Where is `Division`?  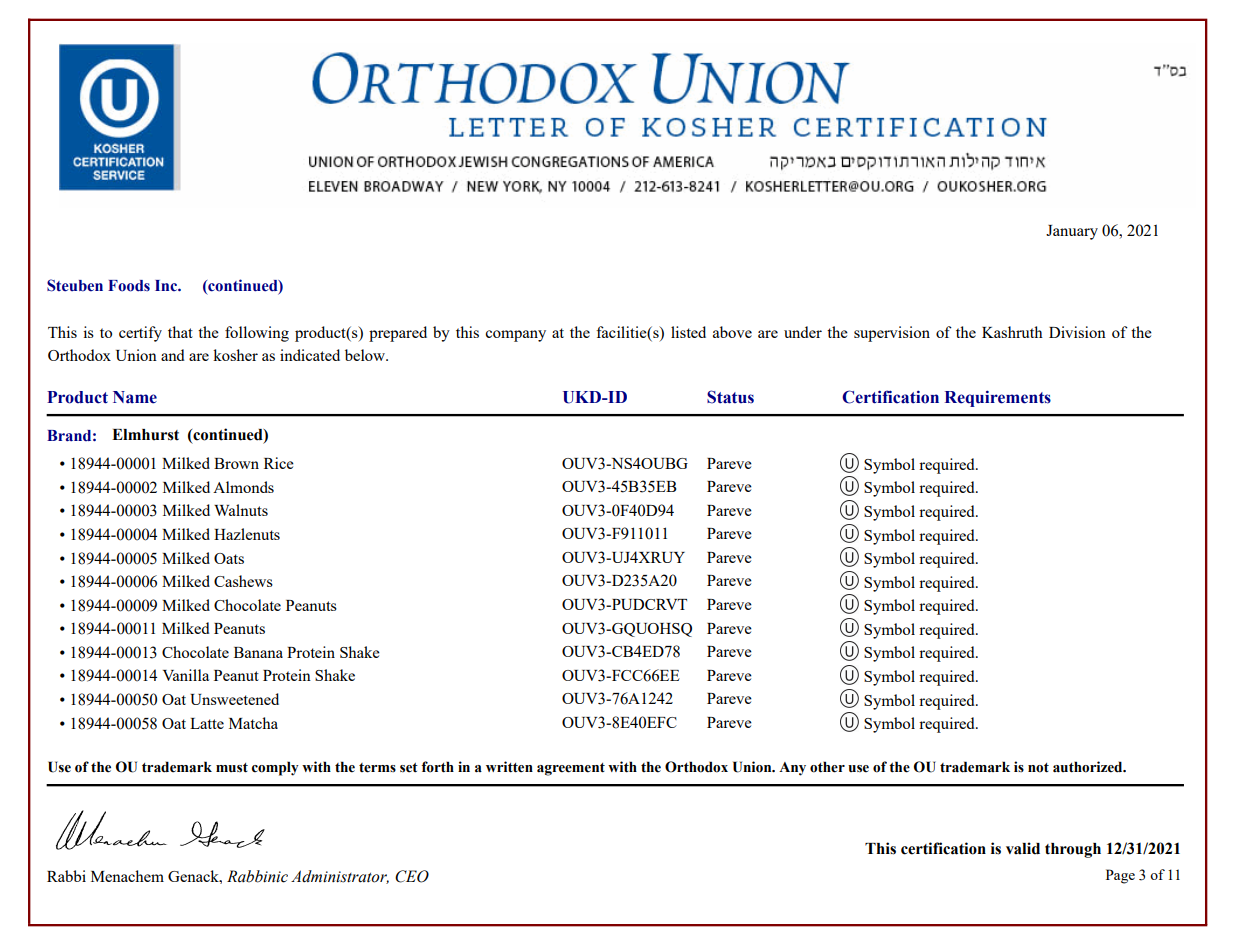
Division is located at coordinates (1077, 332).
